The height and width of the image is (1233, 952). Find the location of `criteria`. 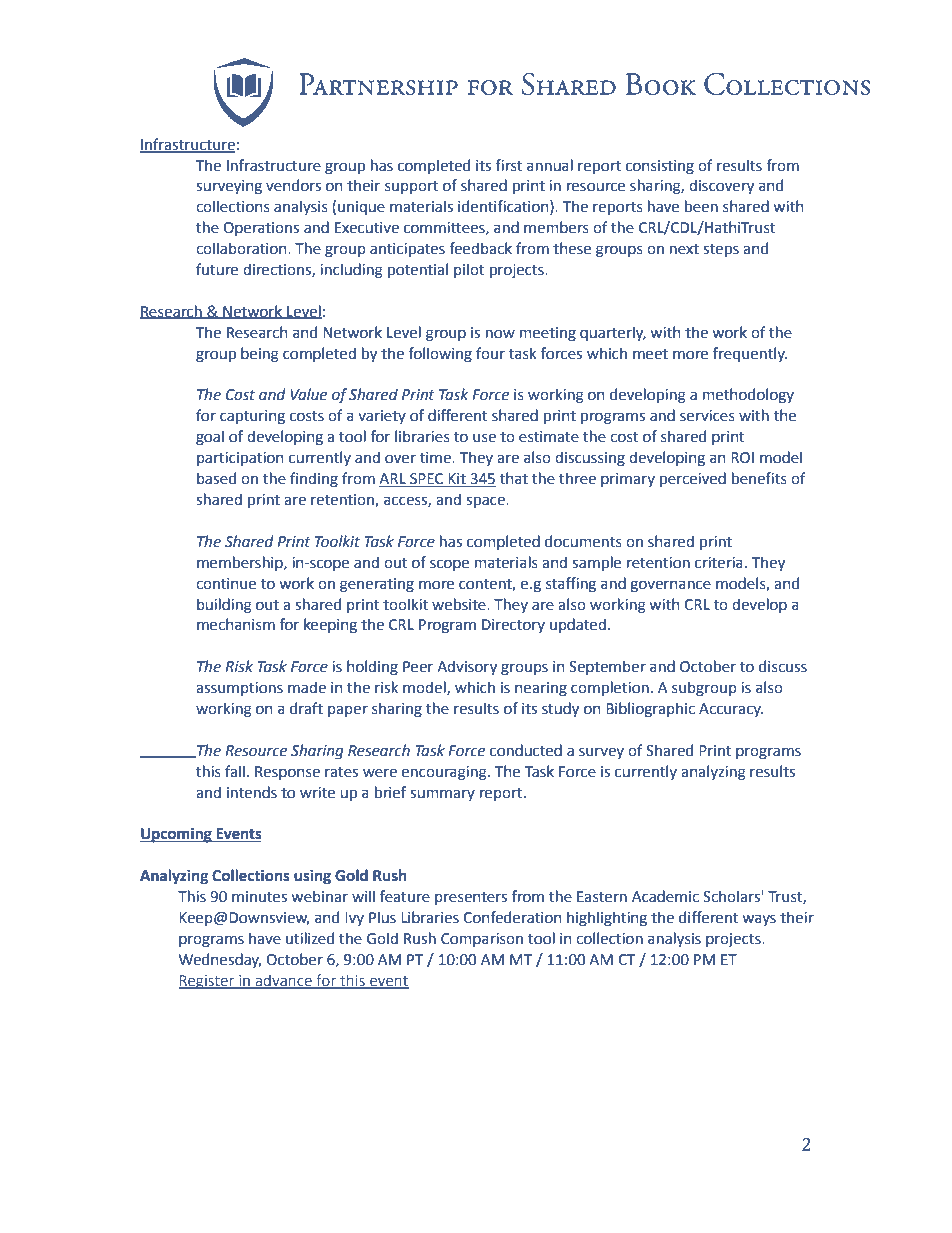

criteria is located at coordinates (719, 563).
